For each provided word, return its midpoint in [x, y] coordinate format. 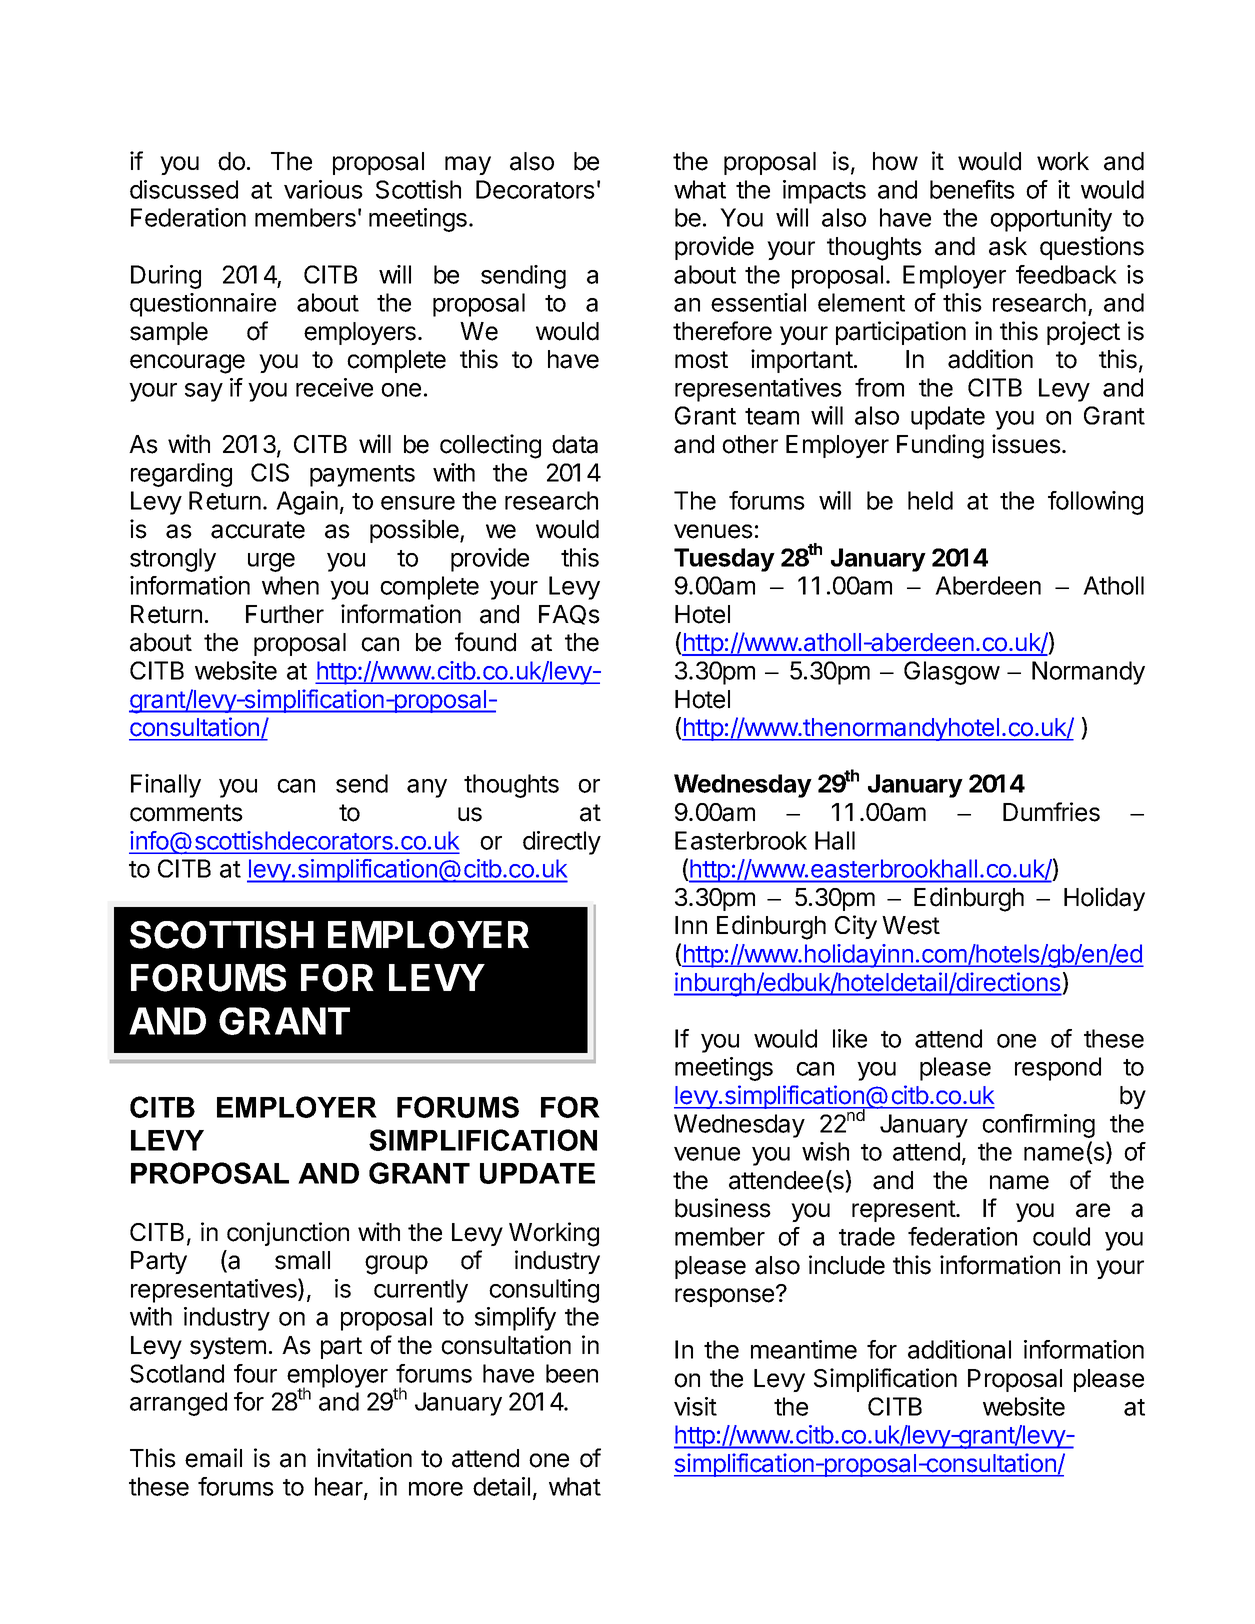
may [468, 165]
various [323, 189]
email [213, 1458]
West [911, 925]
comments [186, 813]
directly [562, 843]
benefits [972, 189]
